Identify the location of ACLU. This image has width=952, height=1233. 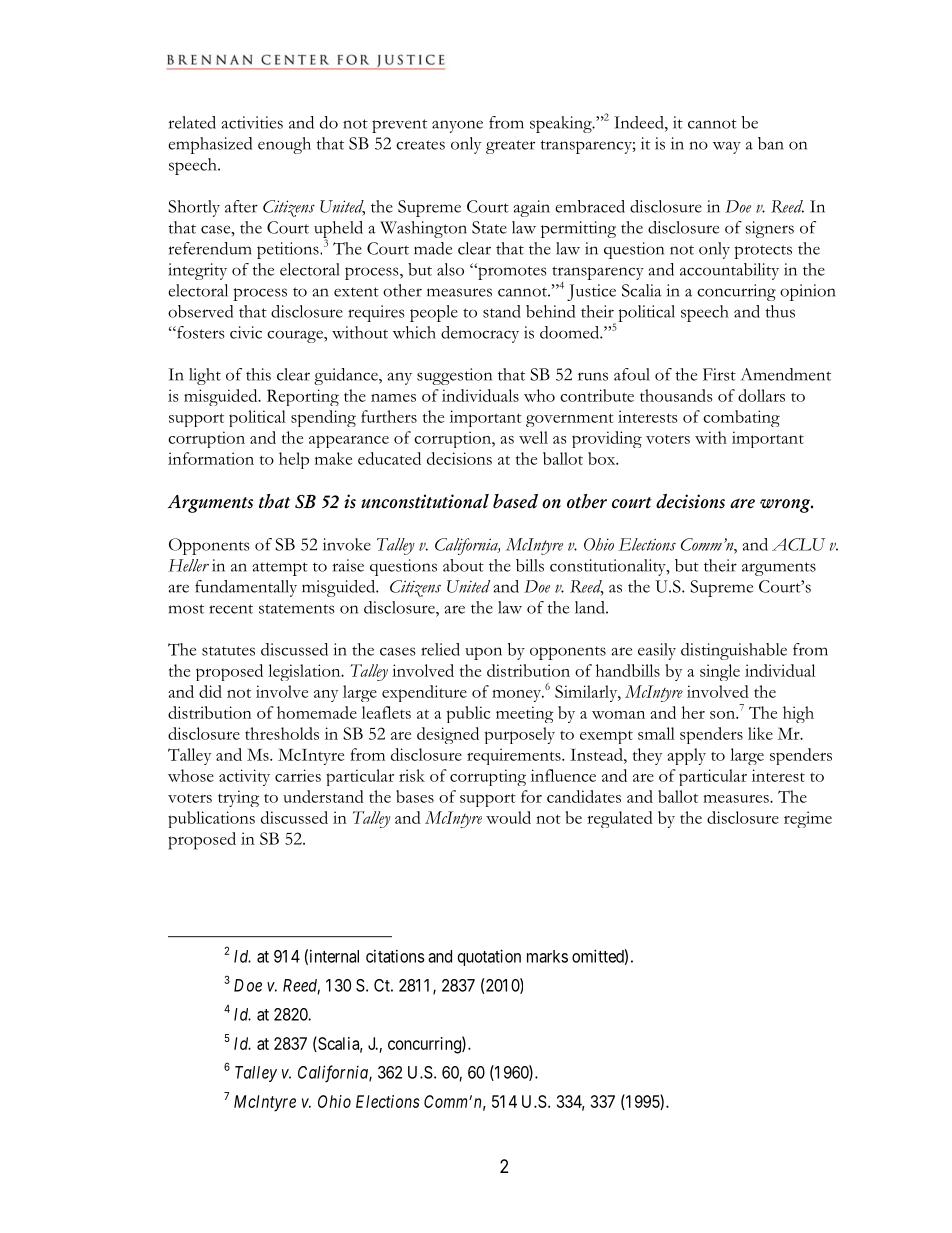
(798, 544).
